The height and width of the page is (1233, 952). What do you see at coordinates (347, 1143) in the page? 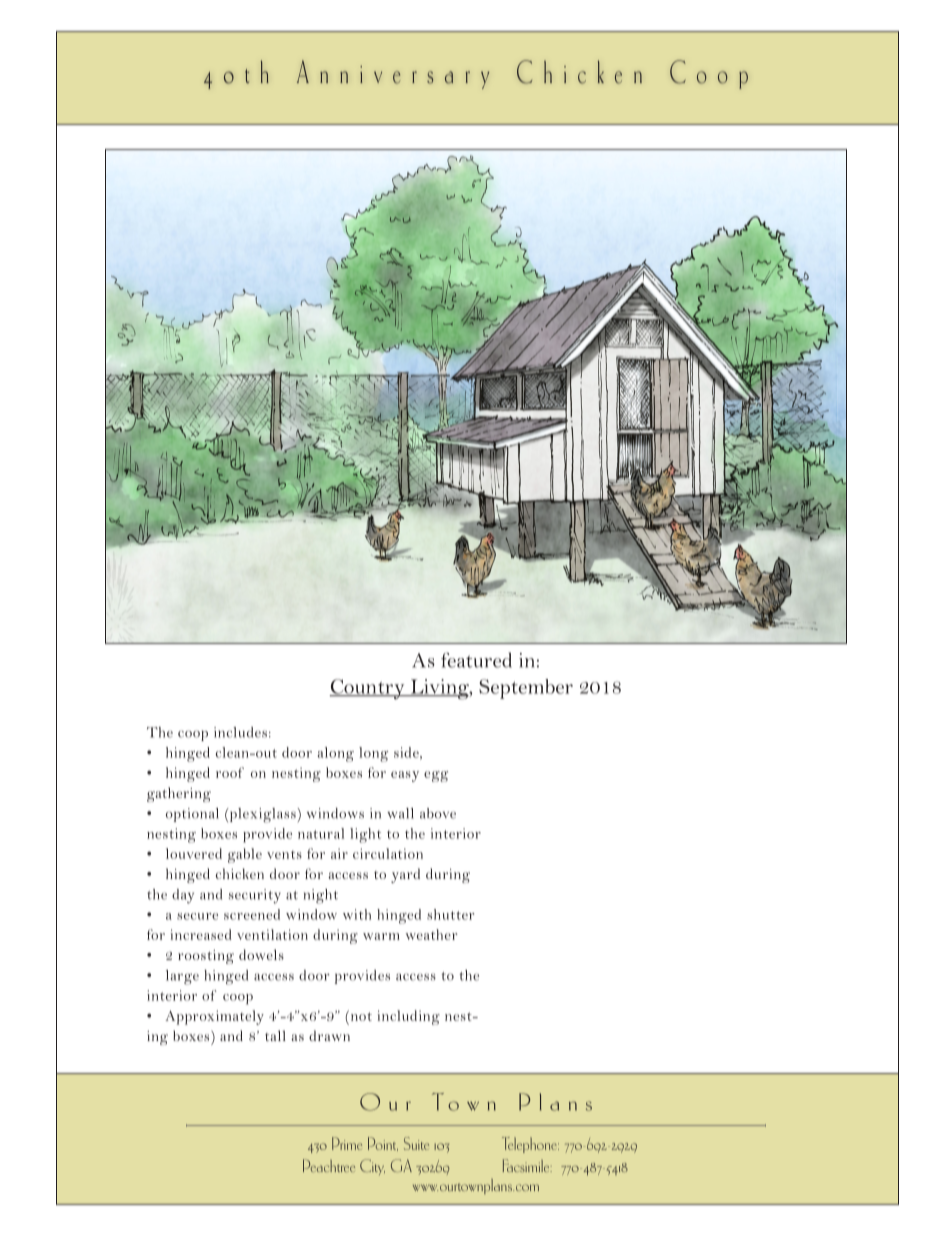
I see `Prime` at bounding box center [347, 1143].
